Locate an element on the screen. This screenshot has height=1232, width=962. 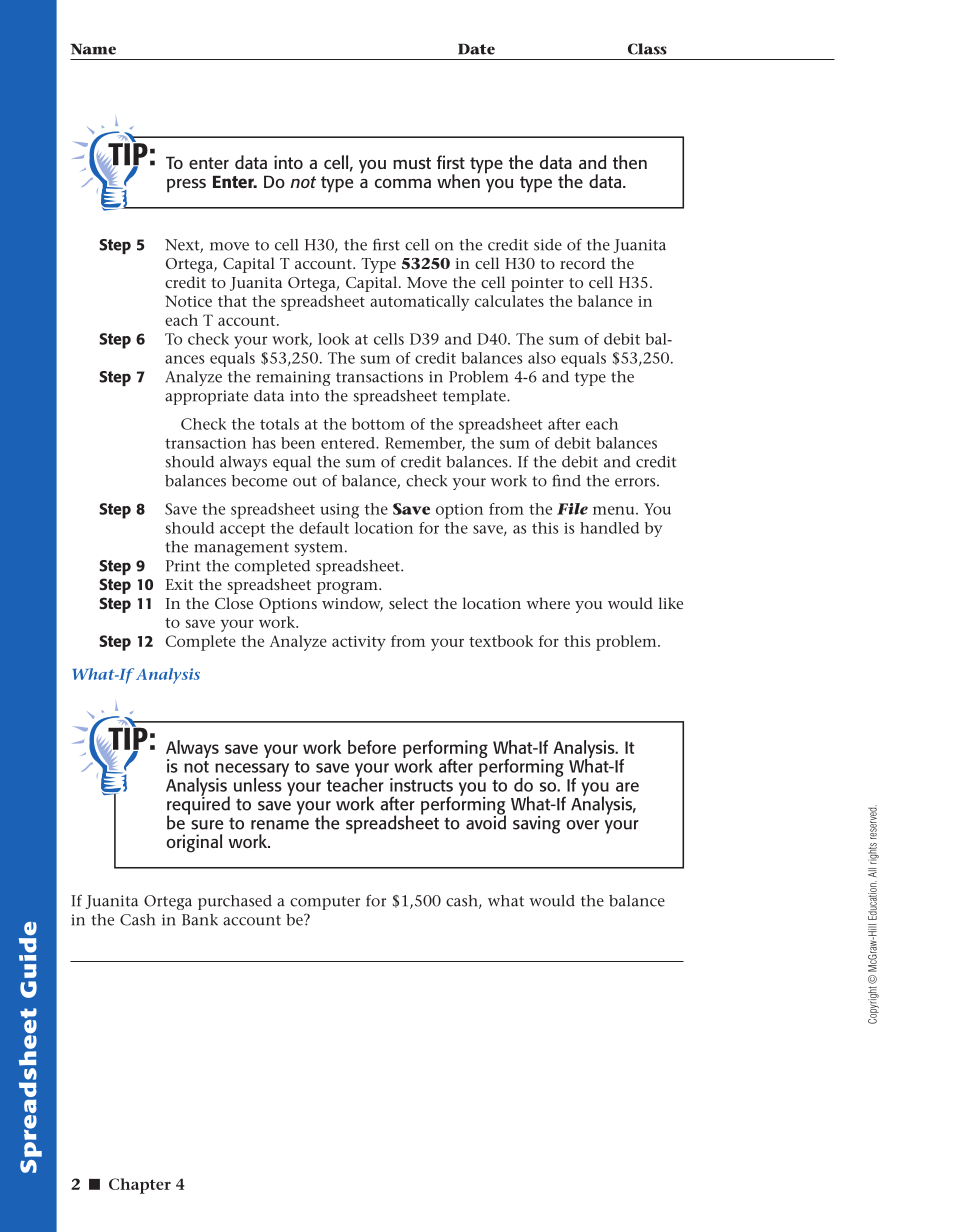
press is located at coordinates (186, 186).
